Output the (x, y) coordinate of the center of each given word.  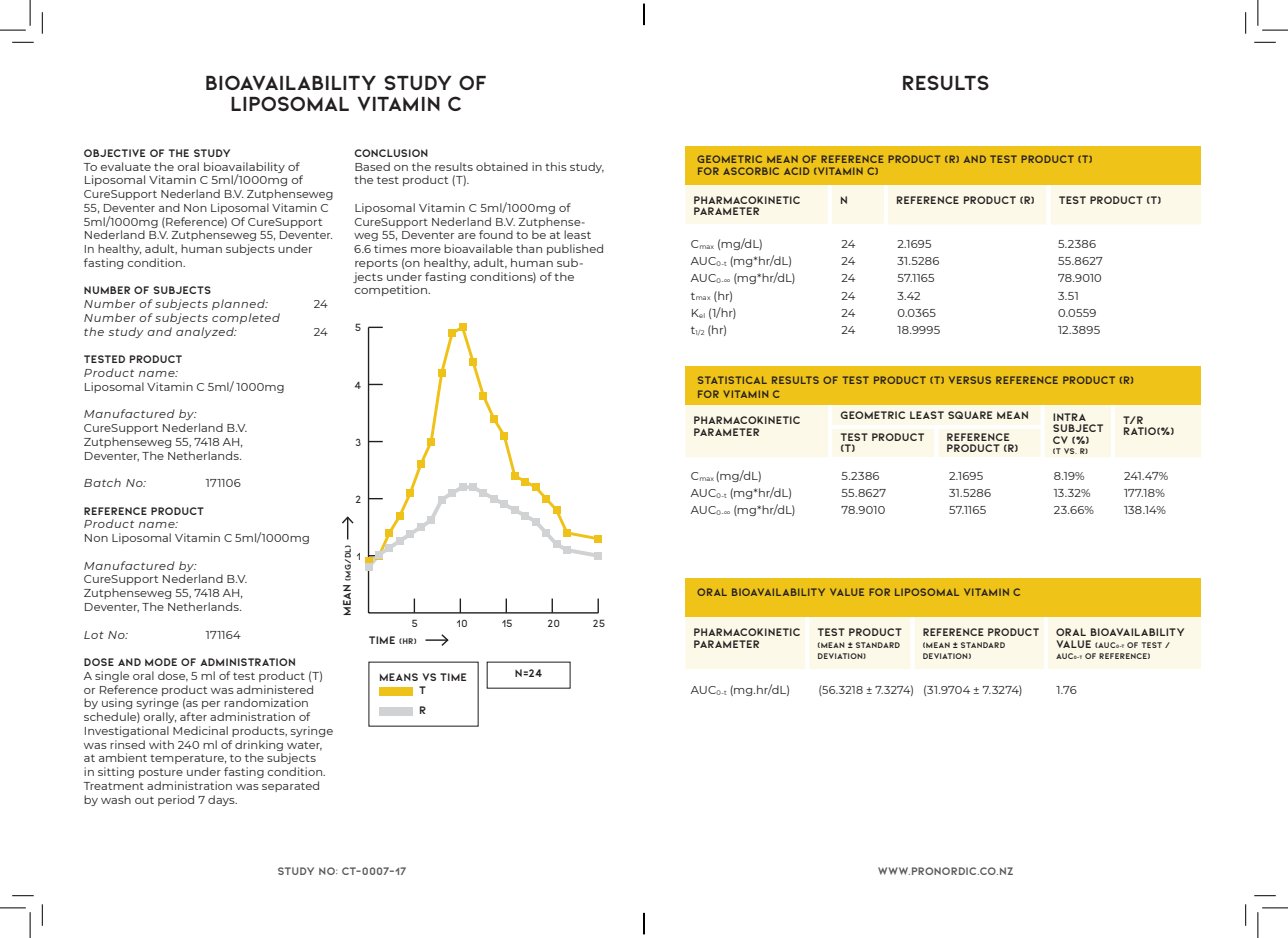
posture (161, 773)
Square (970, 415)
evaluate (126, 166)
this (556, 166)
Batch (102, 482)
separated (290, 786)
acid (796, 171)
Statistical (732, 380)
